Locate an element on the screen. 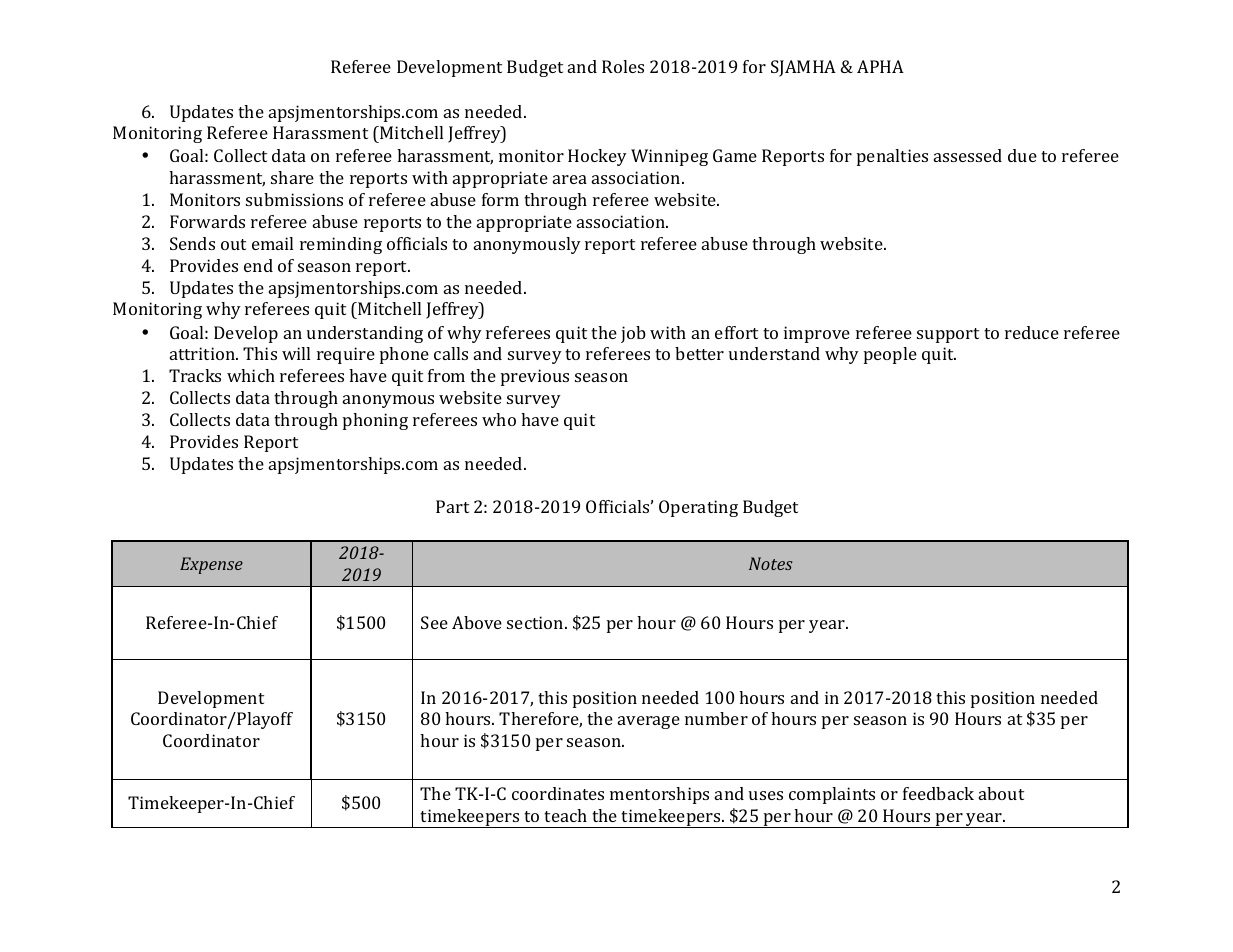 Image resolution: width=1233 pixels, height=952 pixels. Roles is located at coordinates (623, 66).
